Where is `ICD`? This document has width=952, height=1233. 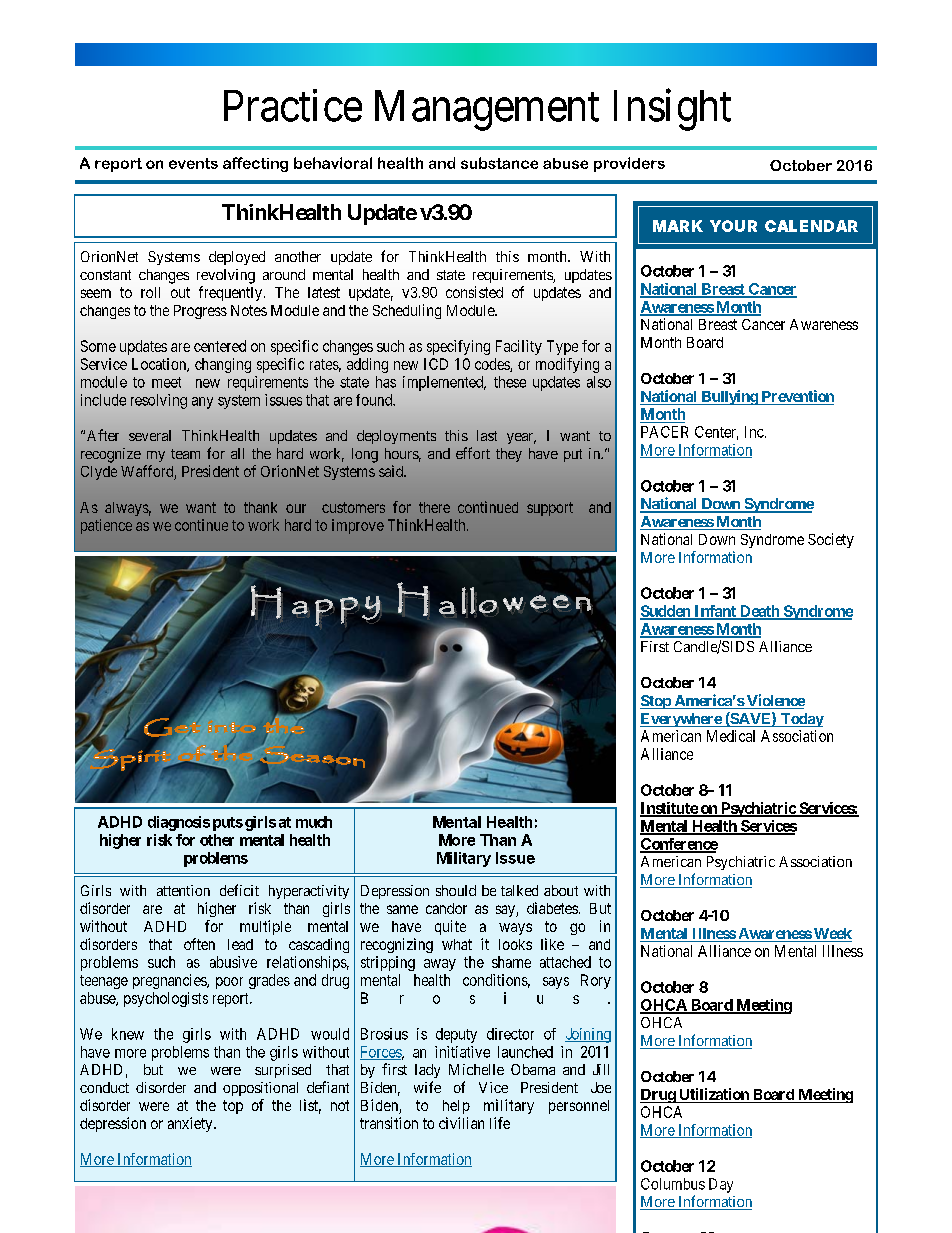
ICD is located at coordinates (436, 364).
